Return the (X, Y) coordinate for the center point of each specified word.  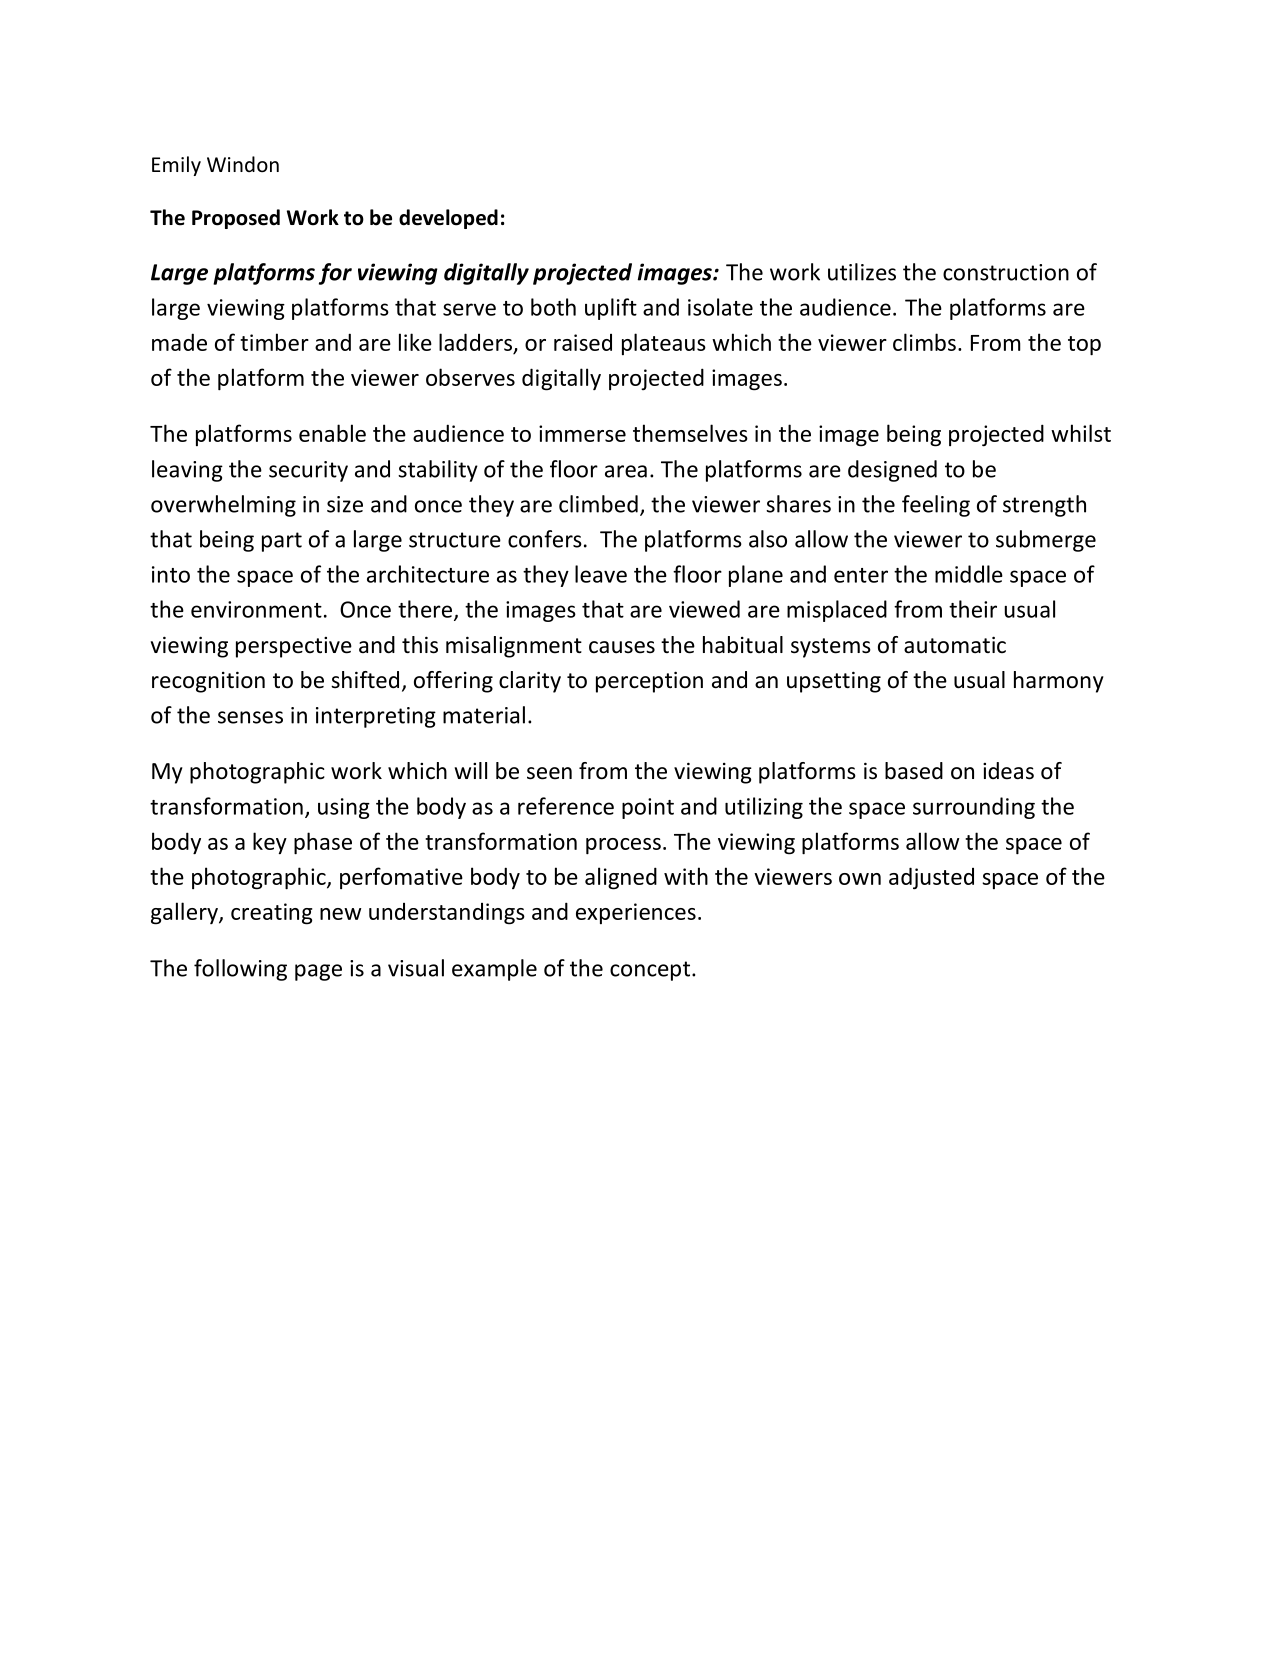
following (240, 970)
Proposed (236, 219)
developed (448, 219)
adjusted (931, 878)
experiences (636, 913)
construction (1006, 272)
